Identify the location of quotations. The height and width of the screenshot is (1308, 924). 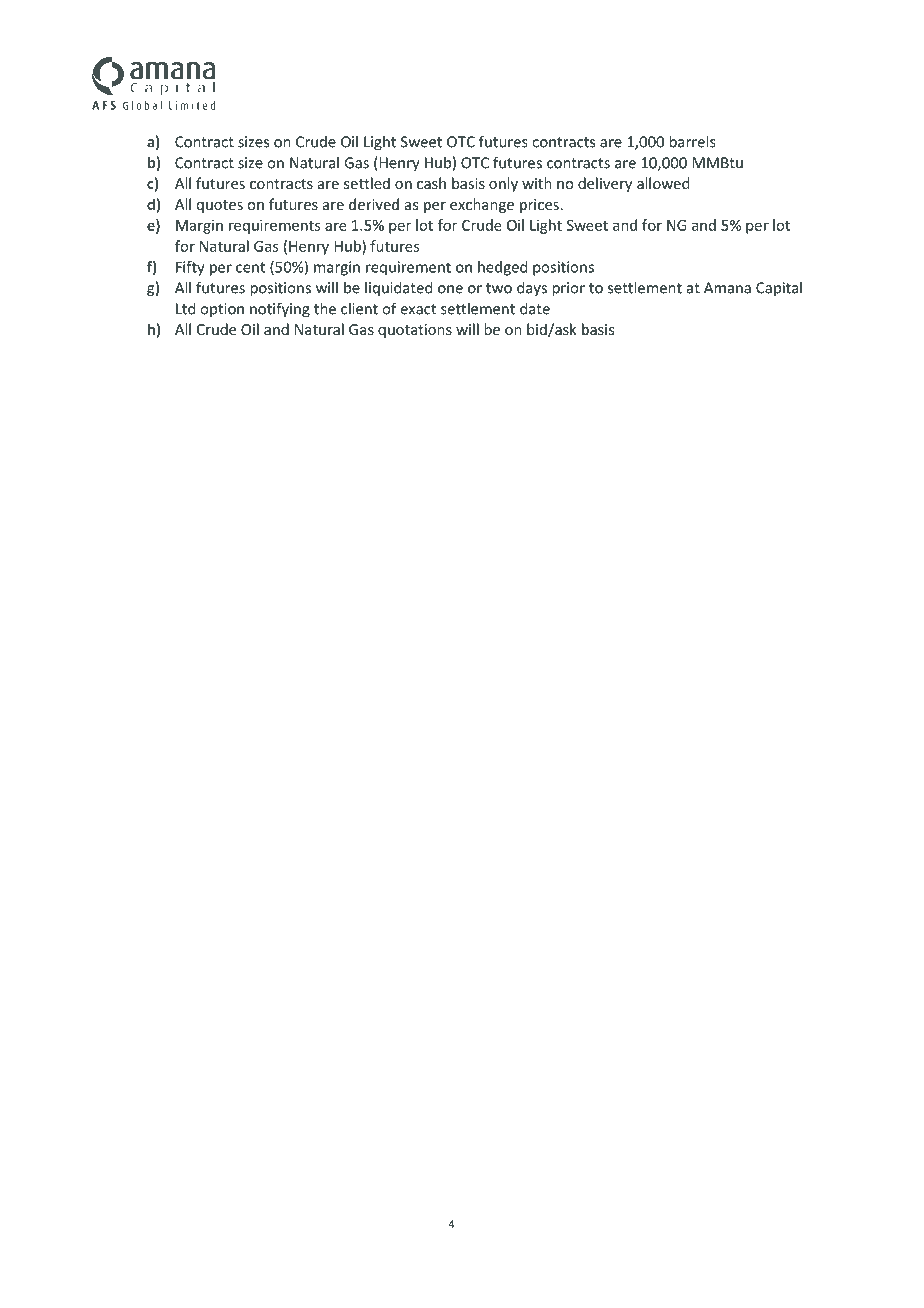
(415, 331).
